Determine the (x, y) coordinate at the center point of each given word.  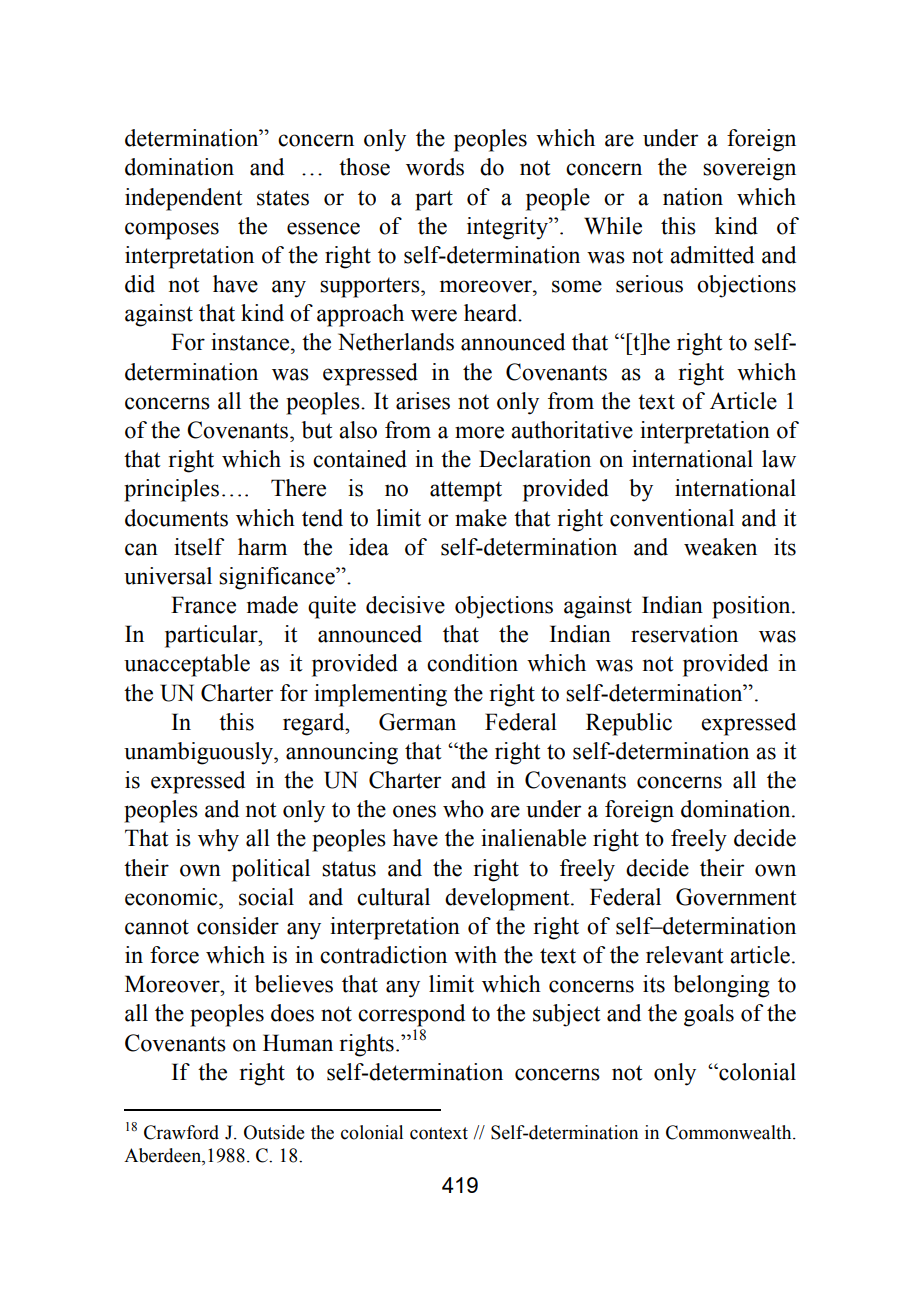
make (481, 518)
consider (238, 926)
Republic (629, 724)
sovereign (749, 169)
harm (262, 547)
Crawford (181, 1132)
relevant (685, 955)
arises (423, 401)
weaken (720, 547)
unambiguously (200, 753)
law (779, 459)
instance (251, 342)
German (417, 722)
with (475, 955)
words (435, 167)
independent (184, 199)
